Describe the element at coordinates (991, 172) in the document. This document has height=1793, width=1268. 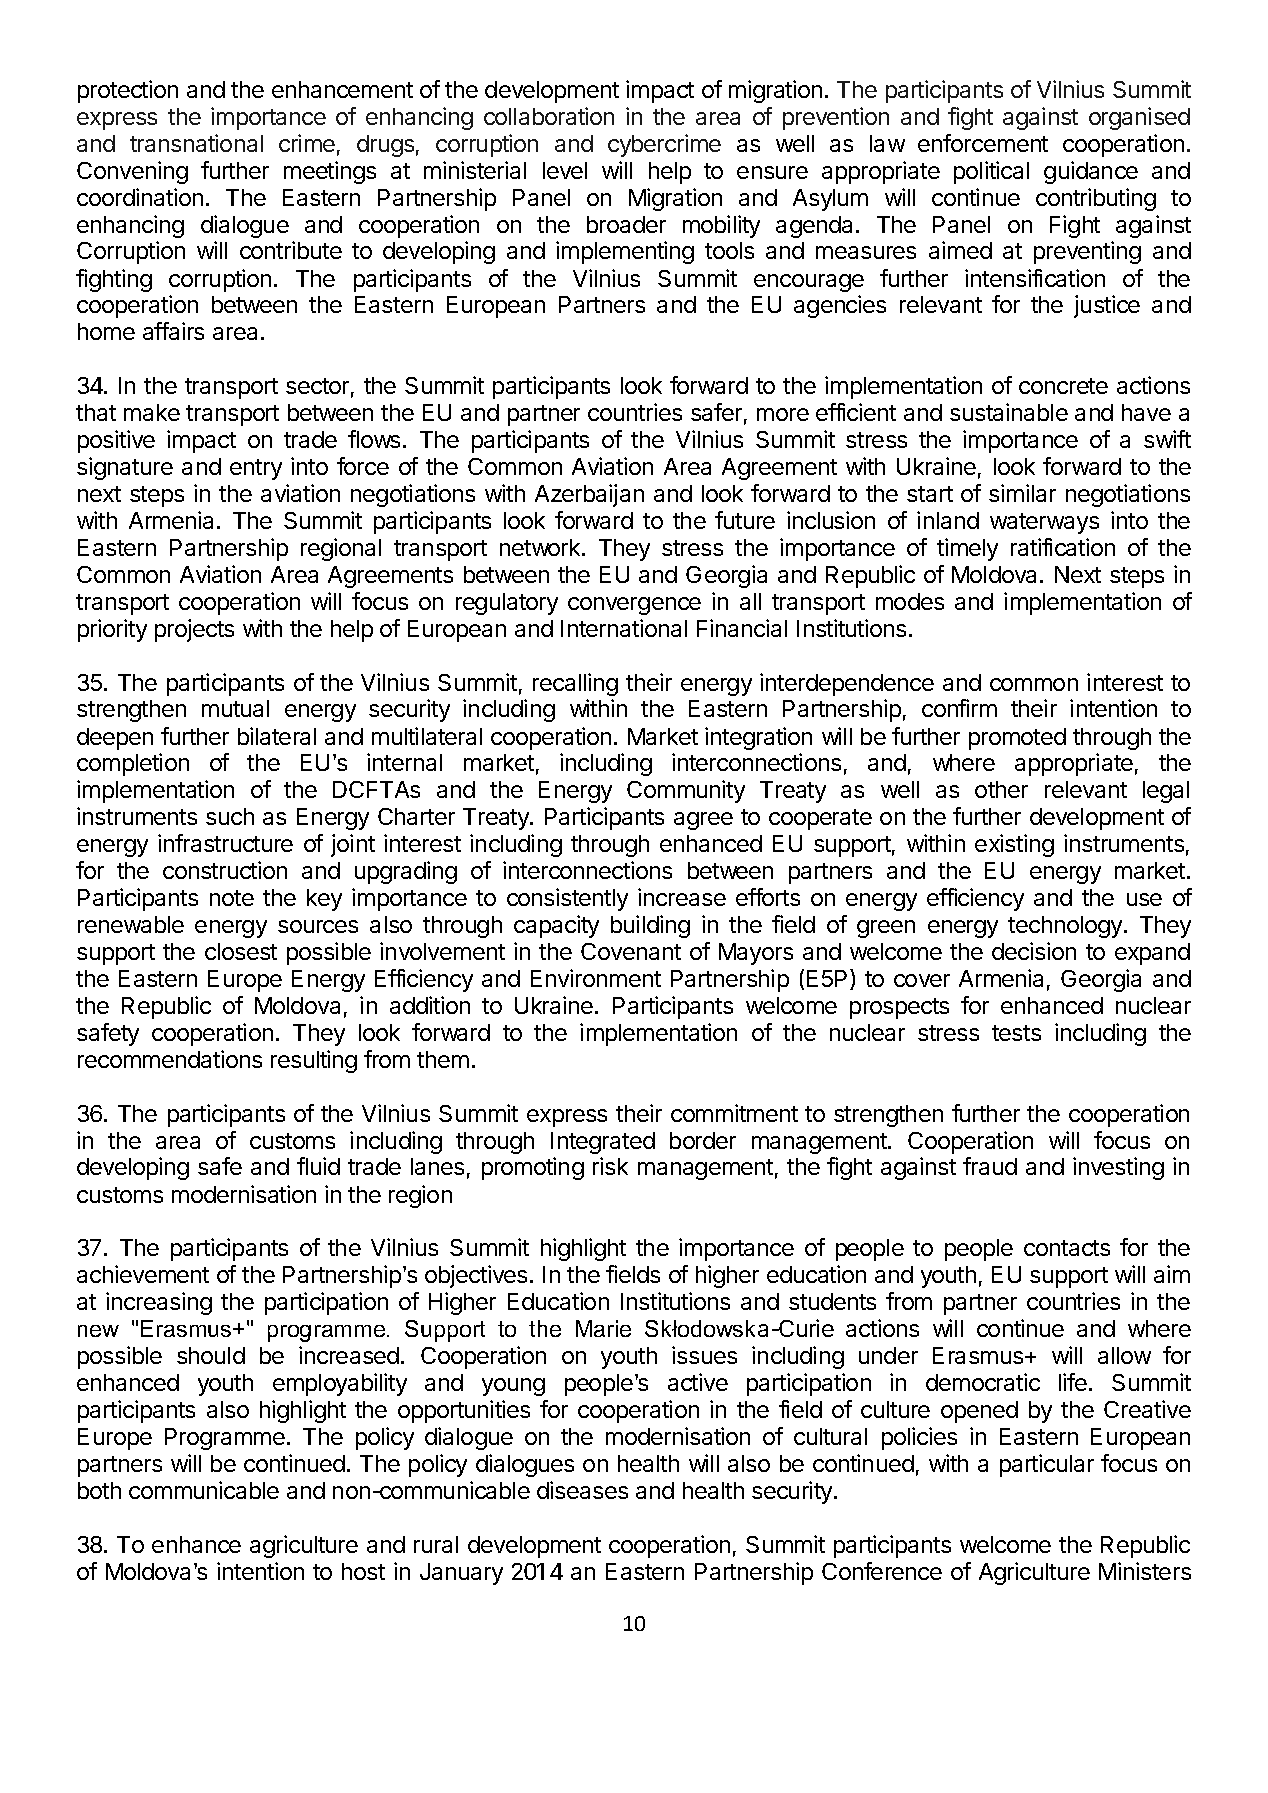
I see `political` at that location.
